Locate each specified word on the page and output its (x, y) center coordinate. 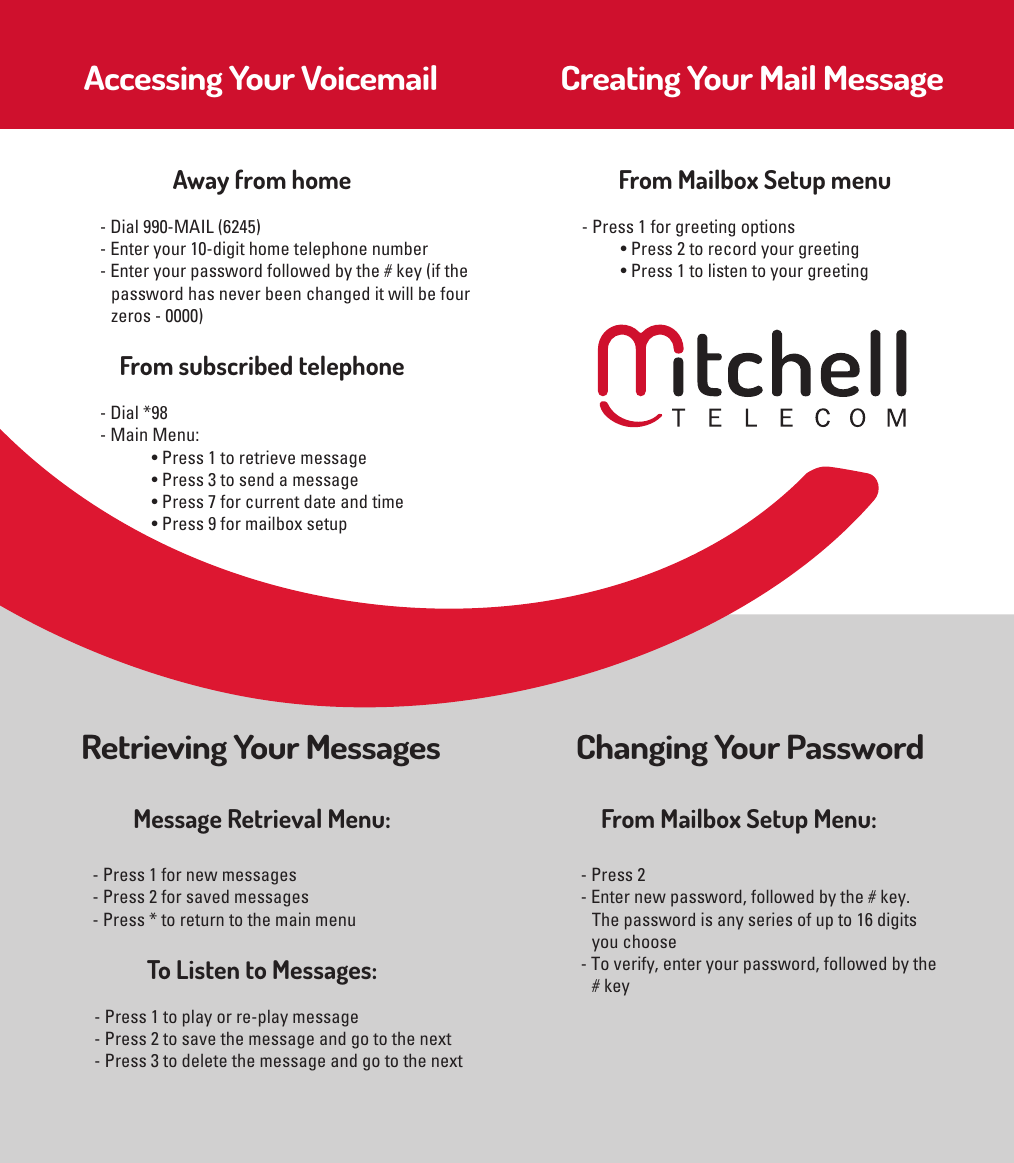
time (387, 501)
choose (650, 941)
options (768, 228)
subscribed (235, 365)
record (732, 248)
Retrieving (155, 750)
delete (204, 1060)
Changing (642, 750)
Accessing (153, 81)
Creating (621, 82)
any (731, 923)
